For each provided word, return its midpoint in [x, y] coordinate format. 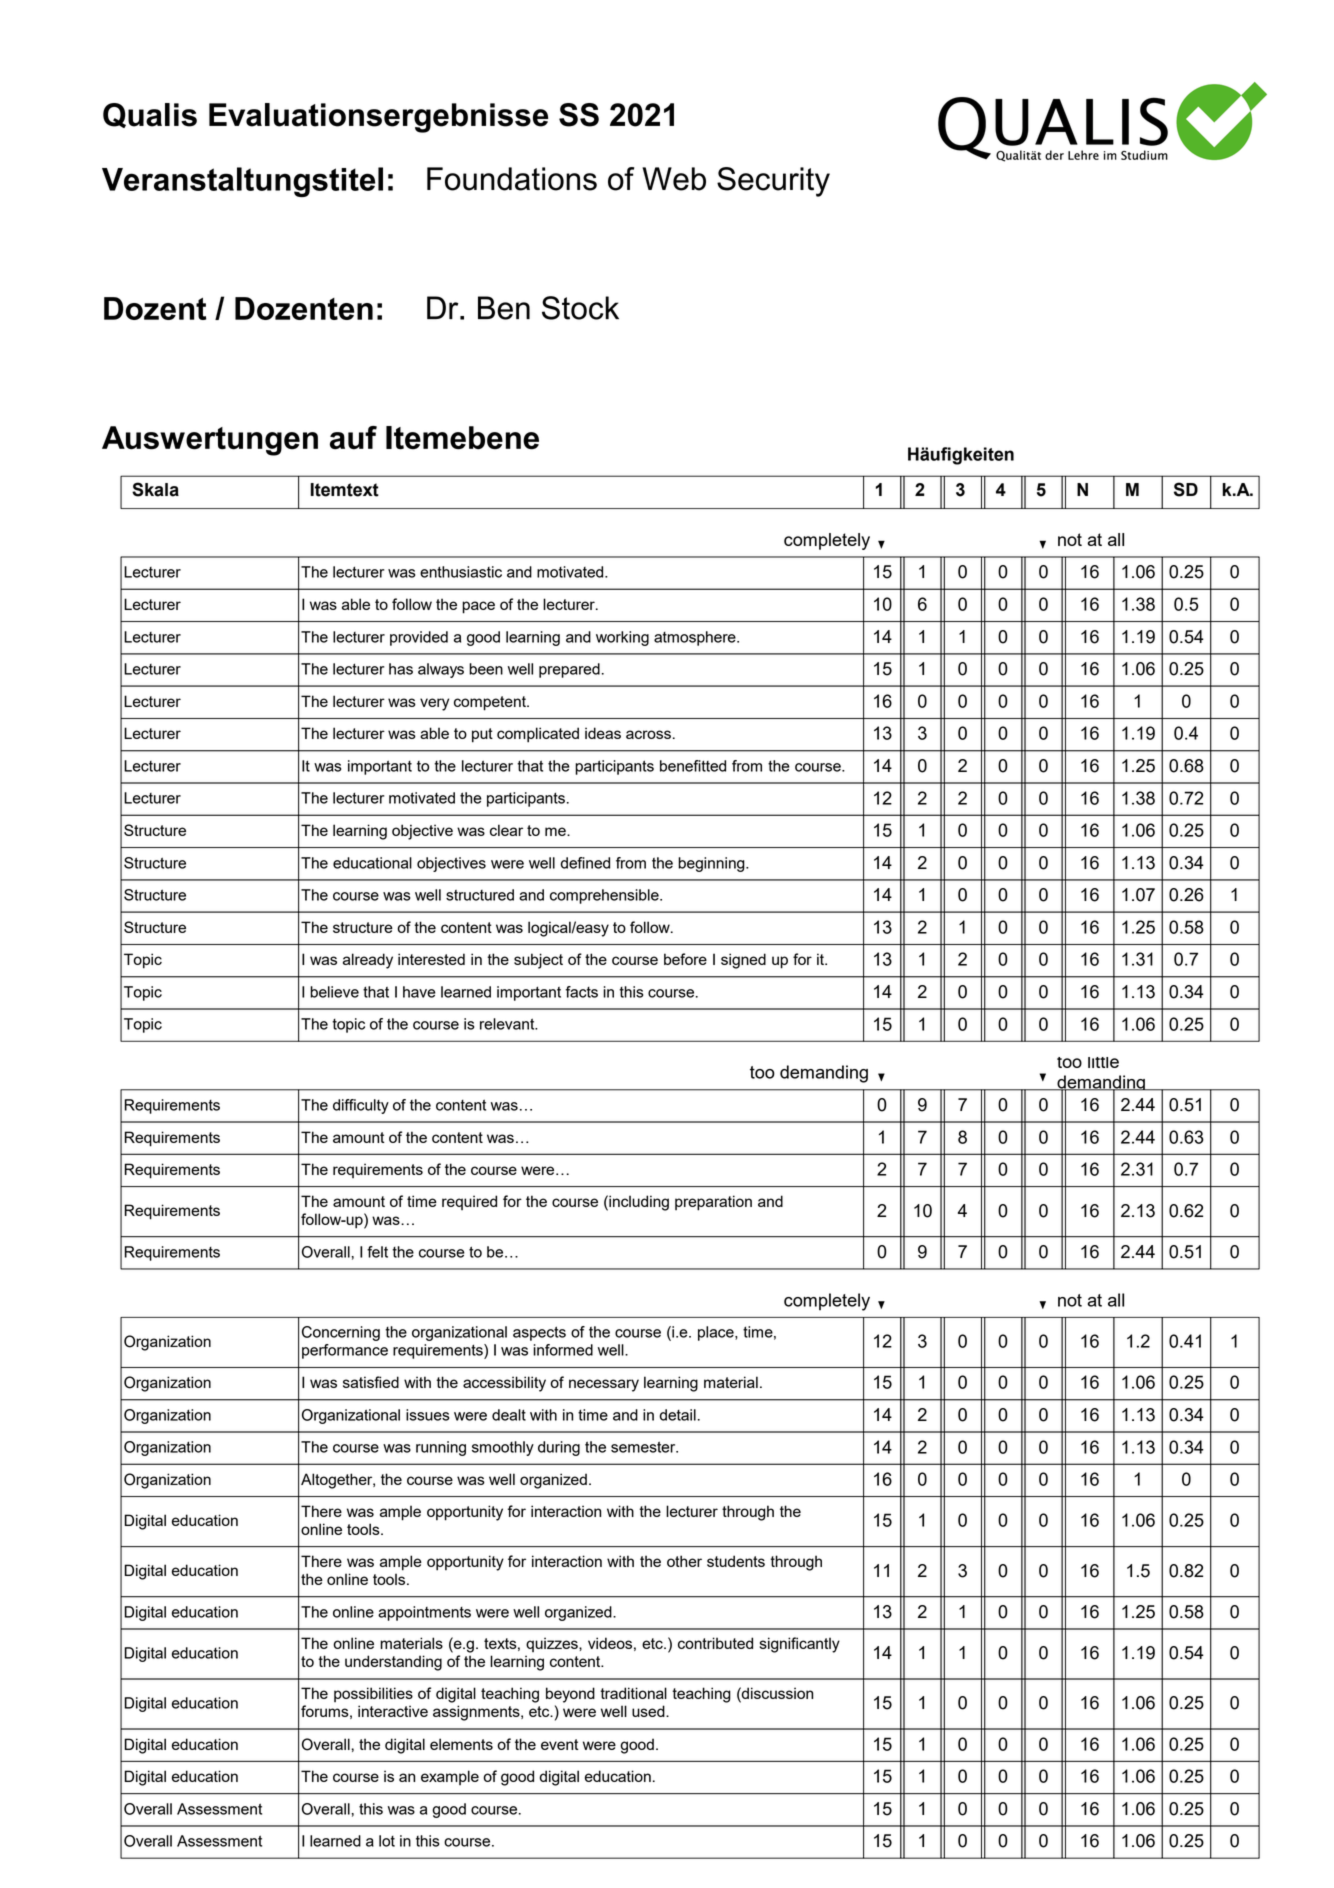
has [401, 669]
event [559, 1744]
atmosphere [696, 638]
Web [674, 179]
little [1103, 1062]
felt [377, 1252]
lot [387, 1841]
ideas [603, 733]
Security [773, 182]
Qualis [150, 115]
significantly [800, 1645]
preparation [713, 1203]
